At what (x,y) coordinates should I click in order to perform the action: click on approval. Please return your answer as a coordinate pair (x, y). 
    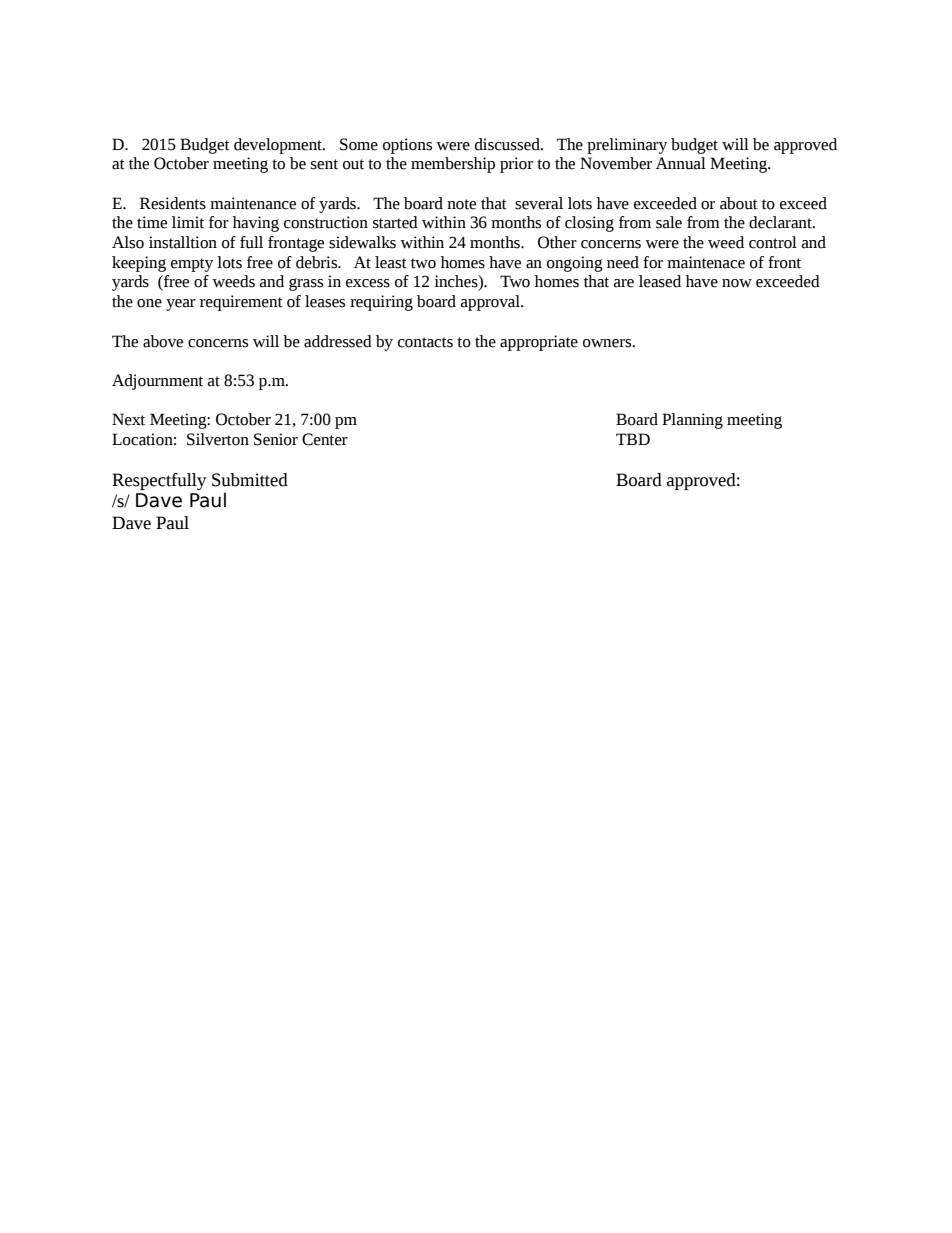
    Looking at the image, I should click on (491, 303).
